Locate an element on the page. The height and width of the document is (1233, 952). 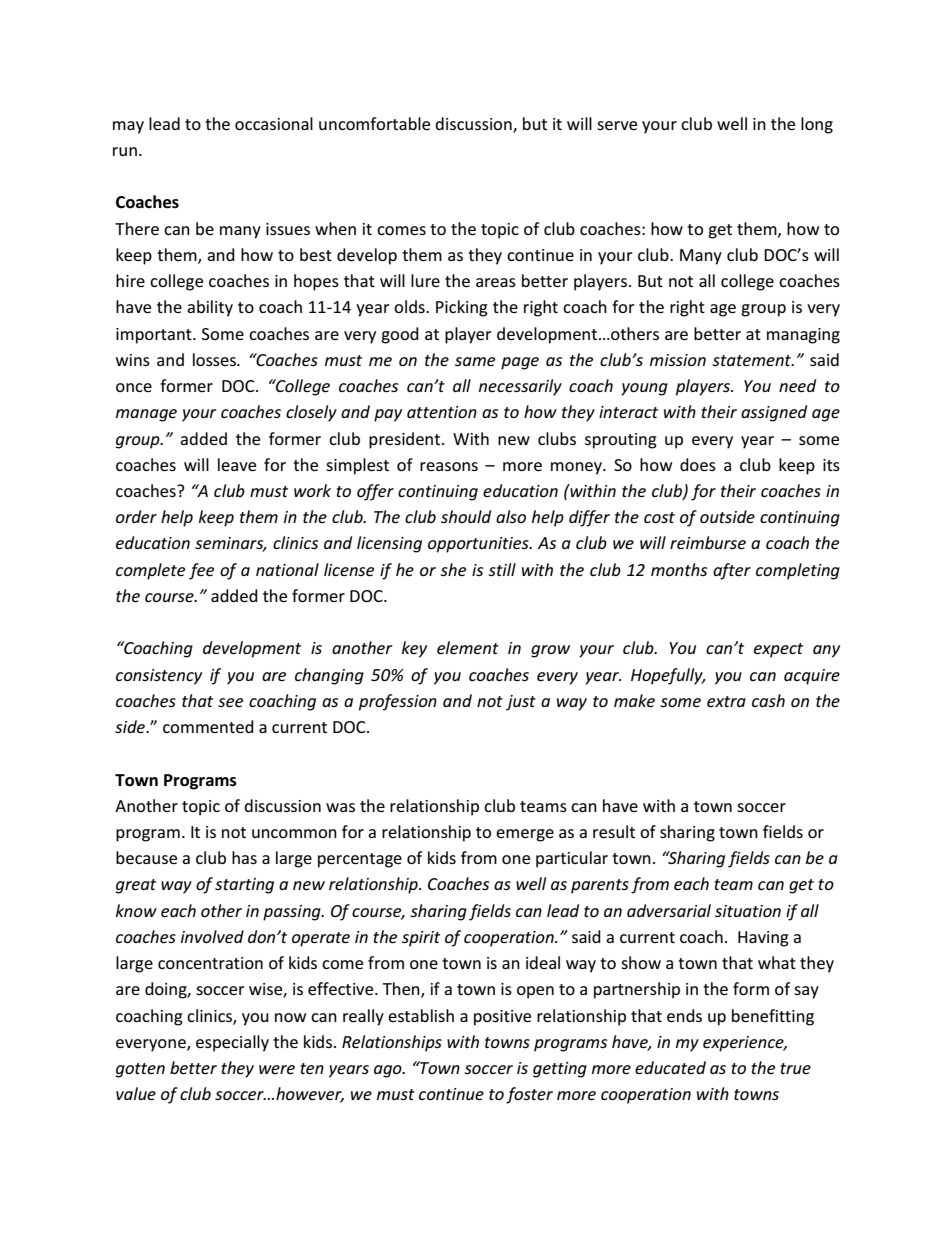
especially is located at coordinates (232, 1043).
